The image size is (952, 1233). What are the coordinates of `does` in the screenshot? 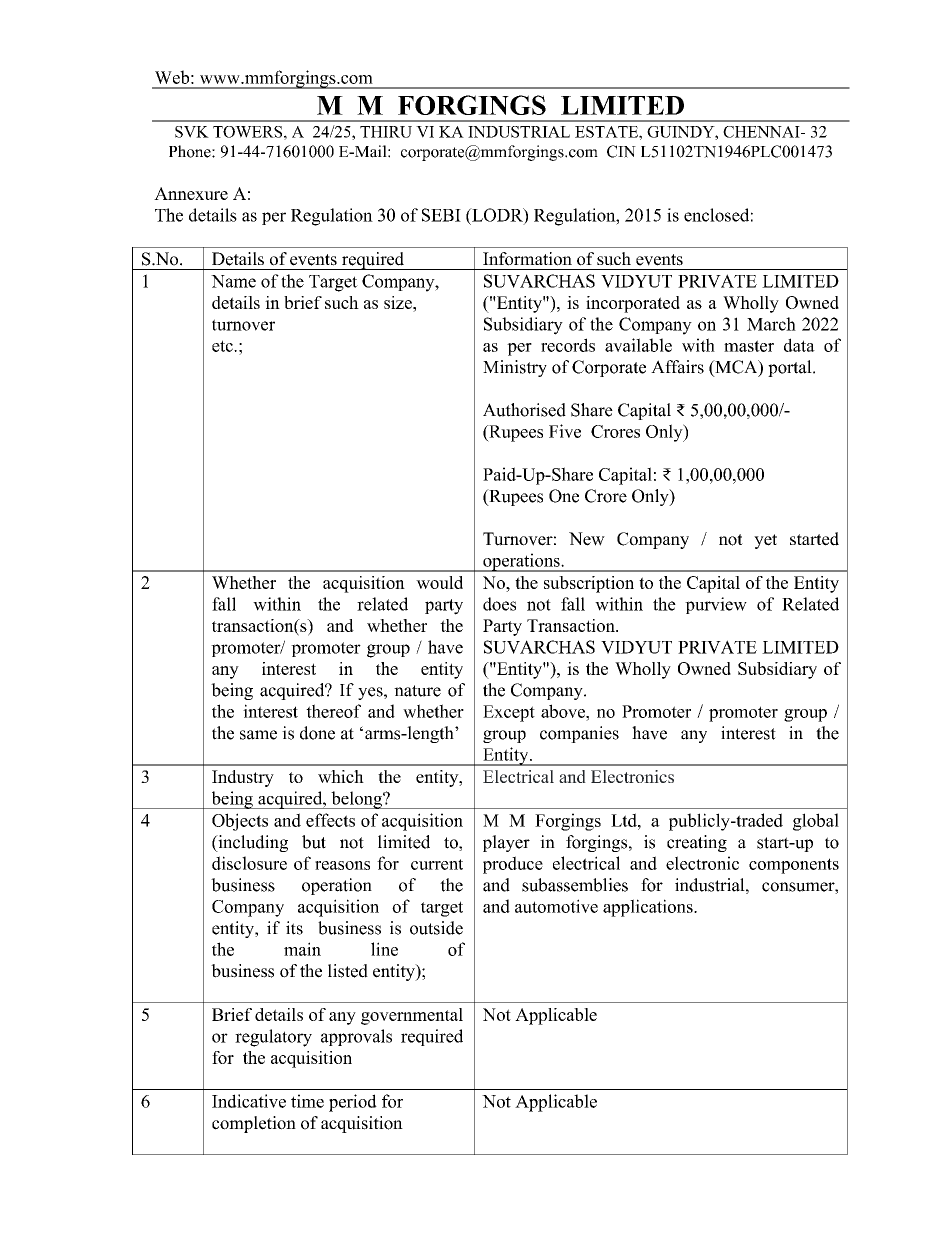 It's located at (499, 604).
